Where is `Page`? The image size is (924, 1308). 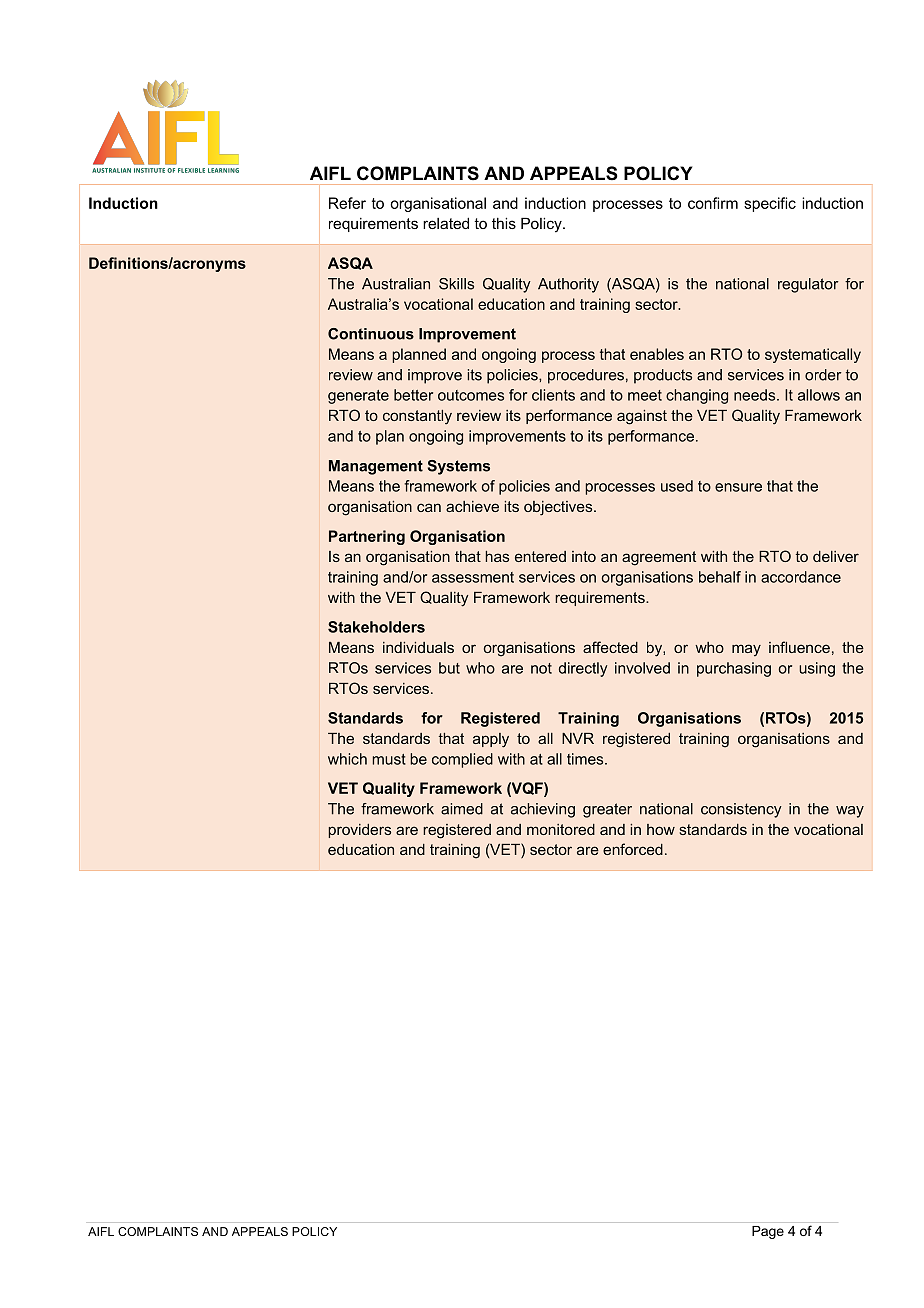
Page is located at coordinates (768, 1232).
